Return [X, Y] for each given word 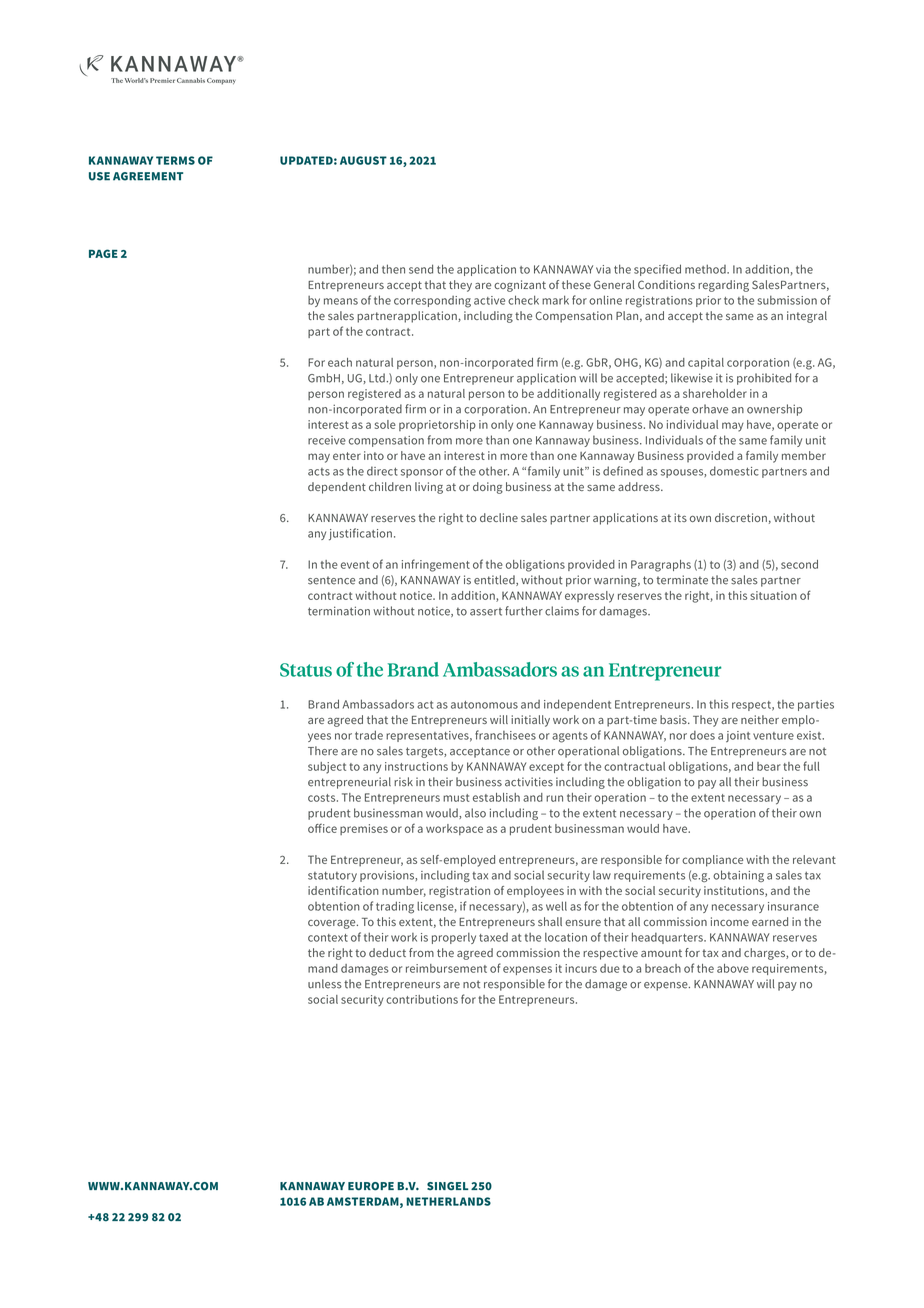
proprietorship [437, 426]
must [456, 798]
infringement [436, 565]
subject [327, 768]
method [706, 269]
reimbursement [446, 968]
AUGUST [363, 160]
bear [769, 766]
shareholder [715, 393]
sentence [331, 580]
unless [325, 984]
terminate [682, 580]
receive [327, 440]
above [733, 968]
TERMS [175, 160]
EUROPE [371, 1186]
